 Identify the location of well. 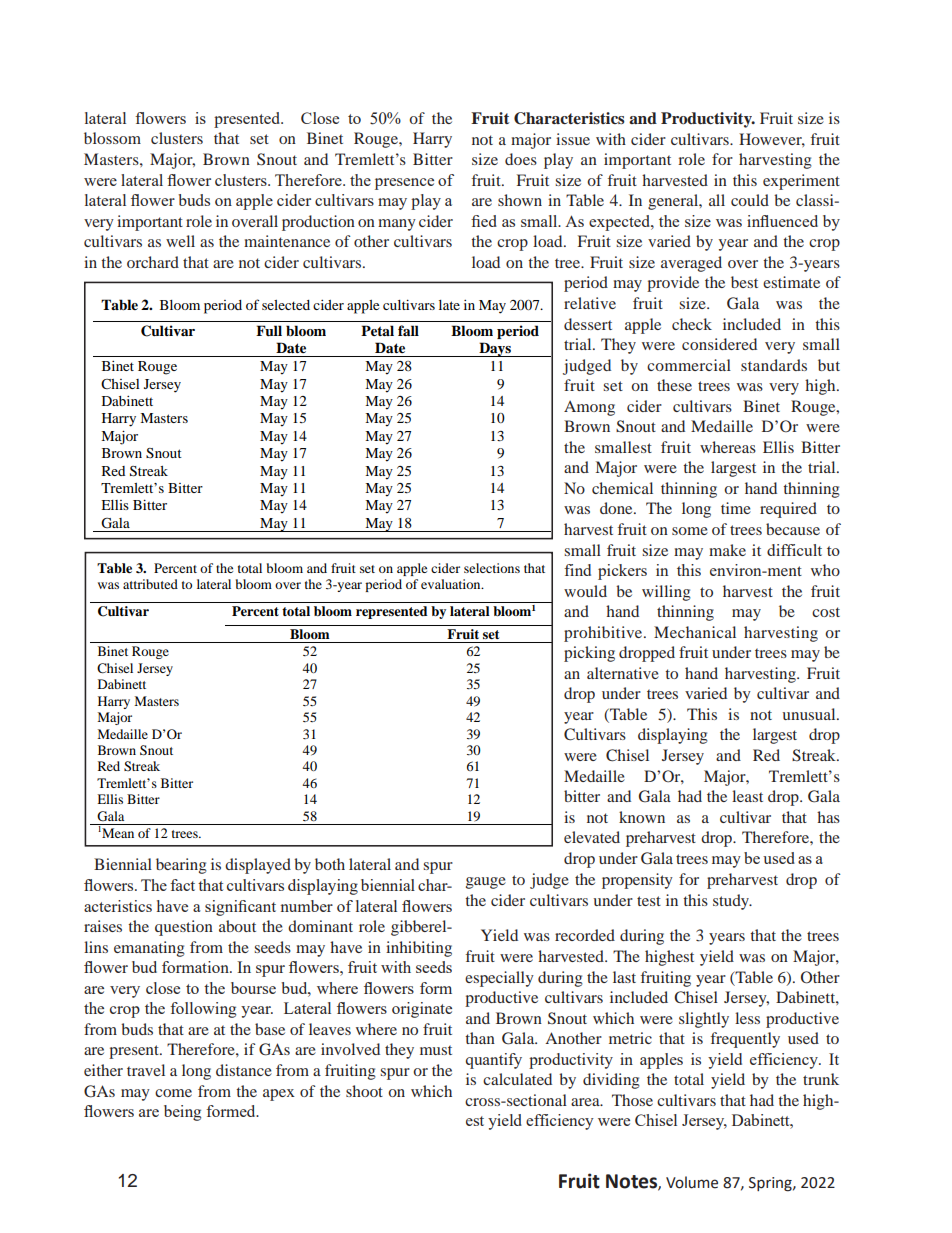
(180, 241).
